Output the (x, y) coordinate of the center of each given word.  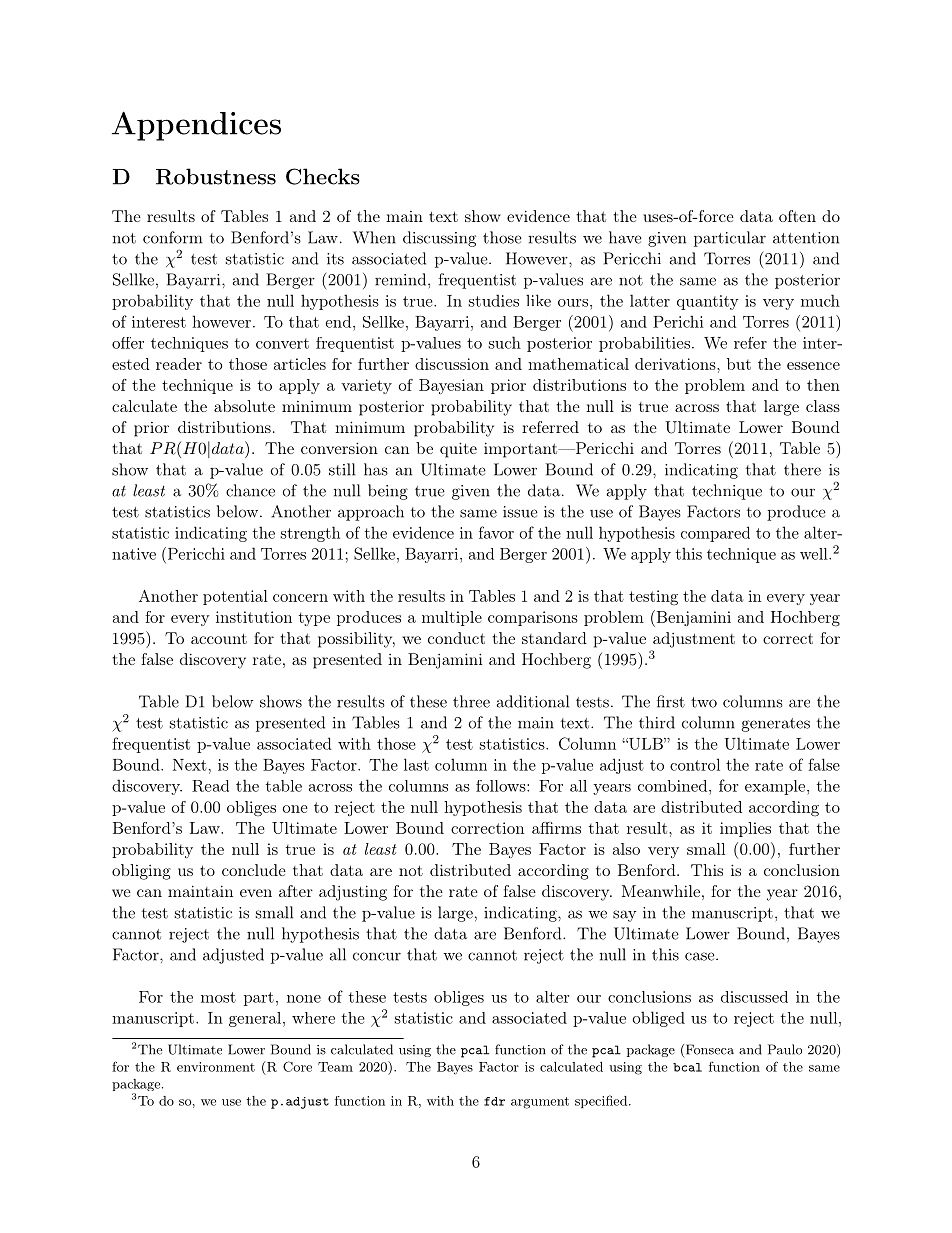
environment (216, 1067)
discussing (439, 239)
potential (235, 597)
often (797, 216)
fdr (494, 1101)
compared (715, 534)
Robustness (216, 176)
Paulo (785, 1049)
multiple (452, 618)
